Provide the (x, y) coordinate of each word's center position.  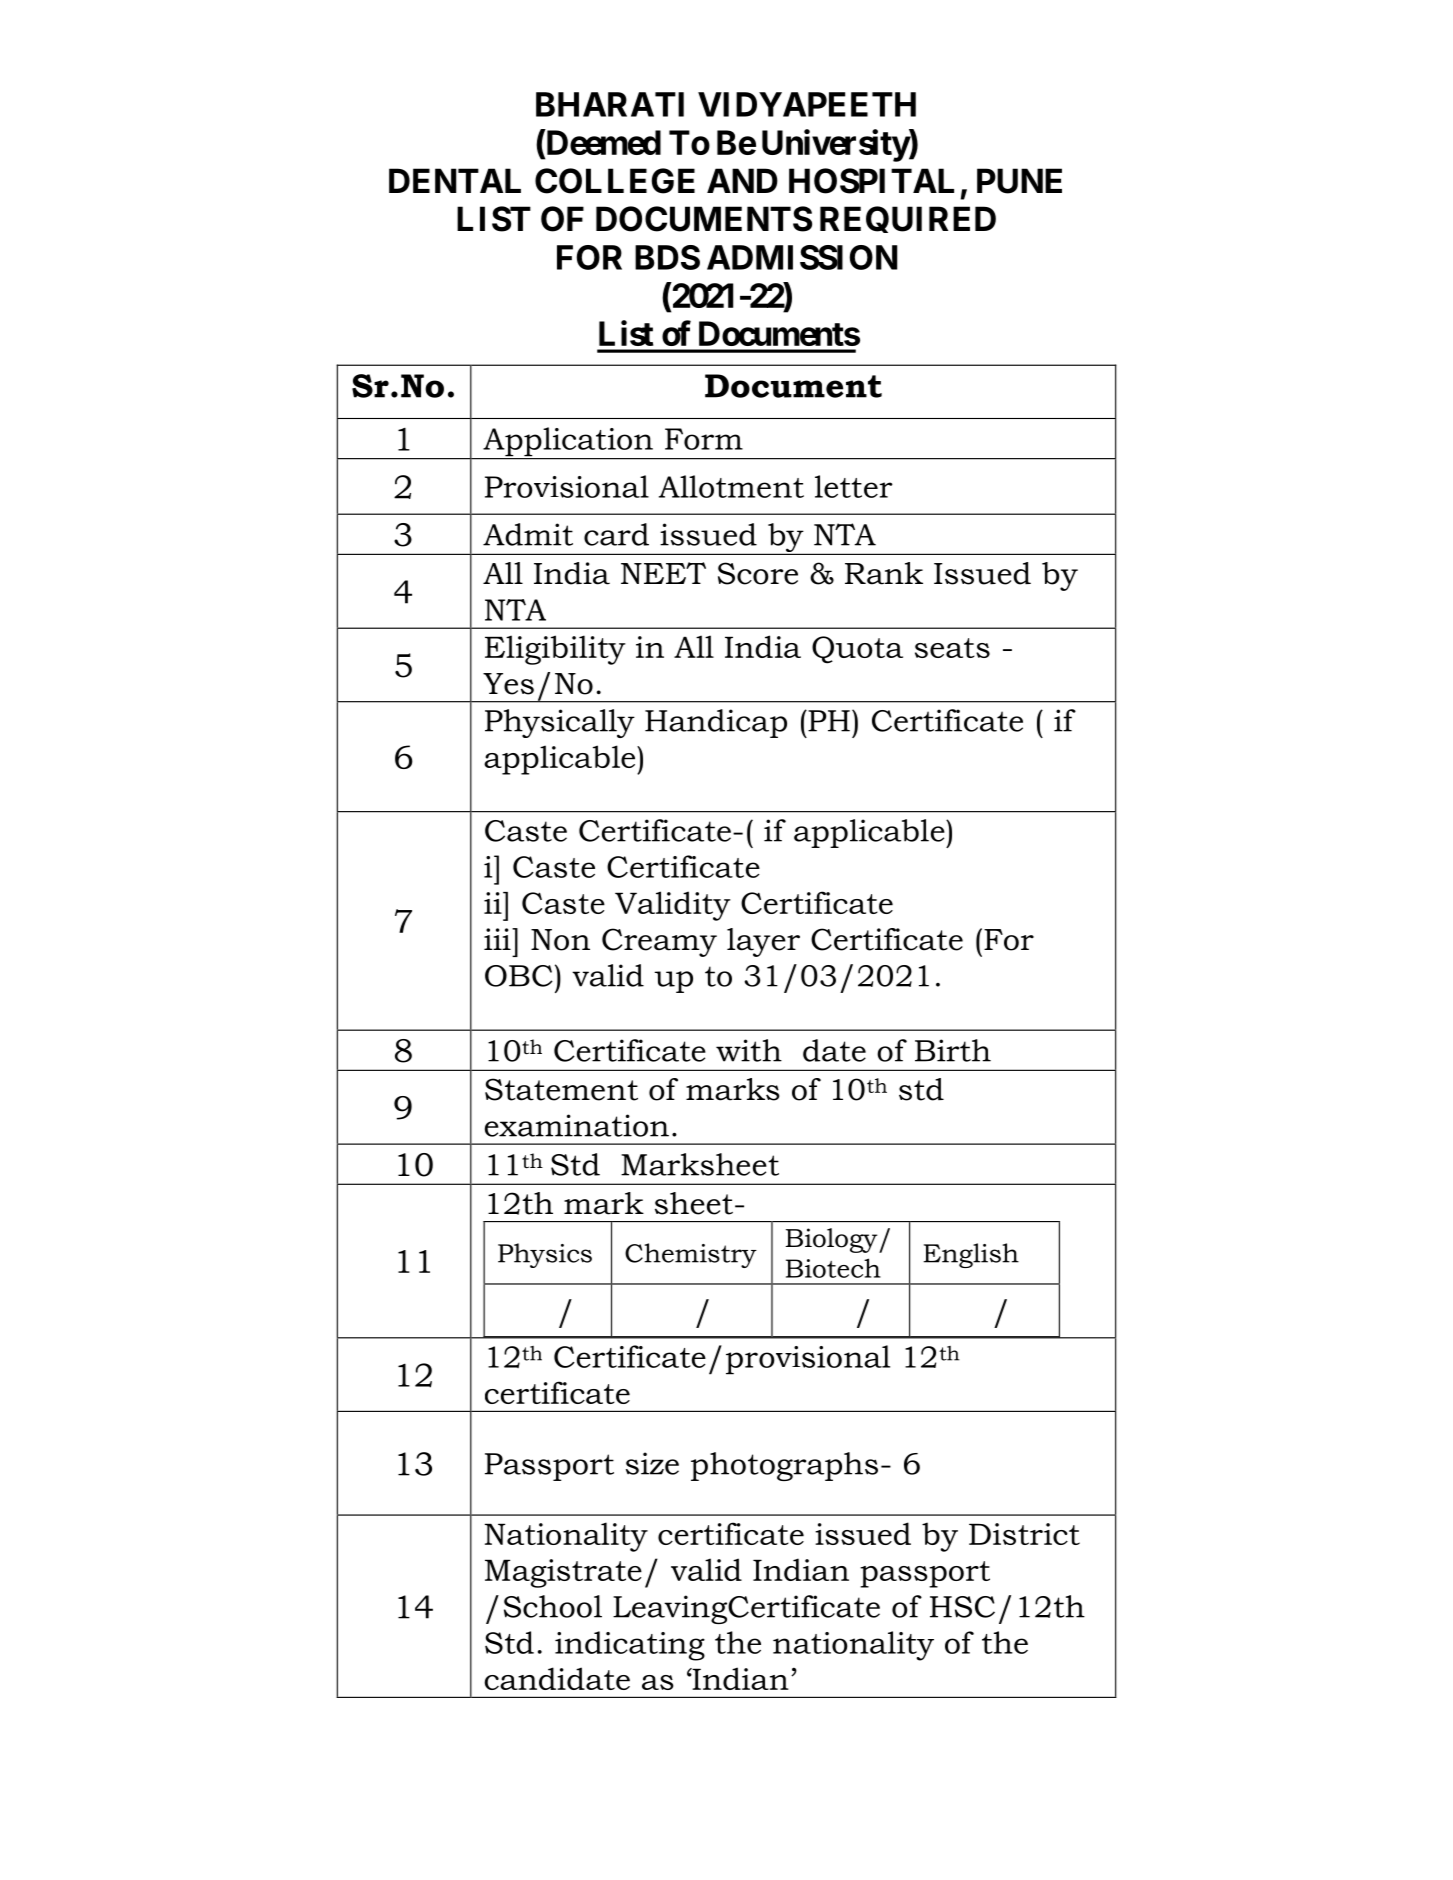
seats (952, 648)
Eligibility (555, 650)
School (553, 1606)
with (749, 1050)
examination (577, 1125)
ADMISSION (802, 257)
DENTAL (455, 180)
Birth (953, 1050)
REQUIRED (908, 219)
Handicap (716, 723)
